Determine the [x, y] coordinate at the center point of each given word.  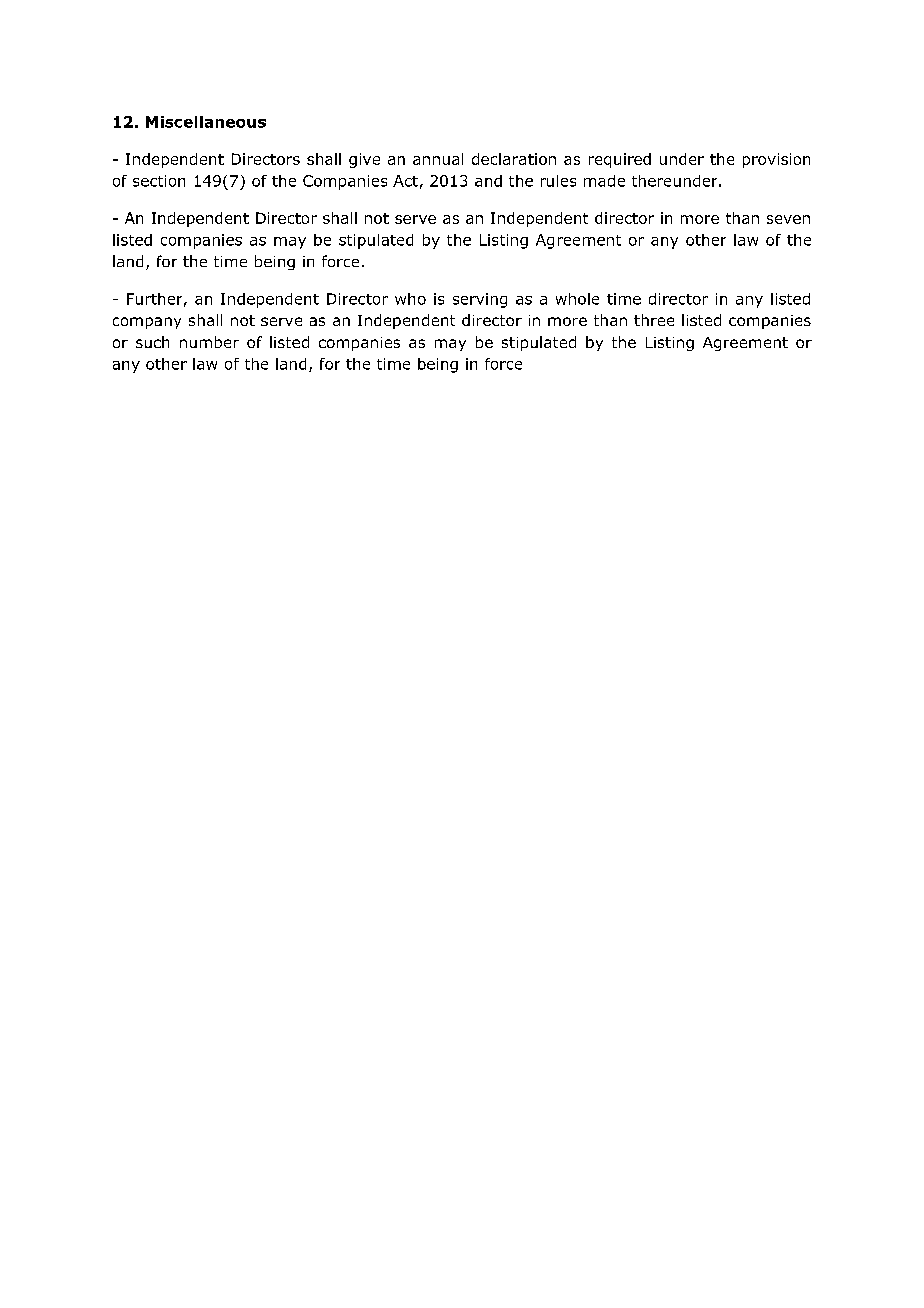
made [604, 181]
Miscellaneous [206, 122]
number [209, 342]
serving [480, 300]
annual [438, 159]
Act [405, 181]
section [159, 181]
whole [577, 299]
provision [776, 160]
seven [788, 219]
